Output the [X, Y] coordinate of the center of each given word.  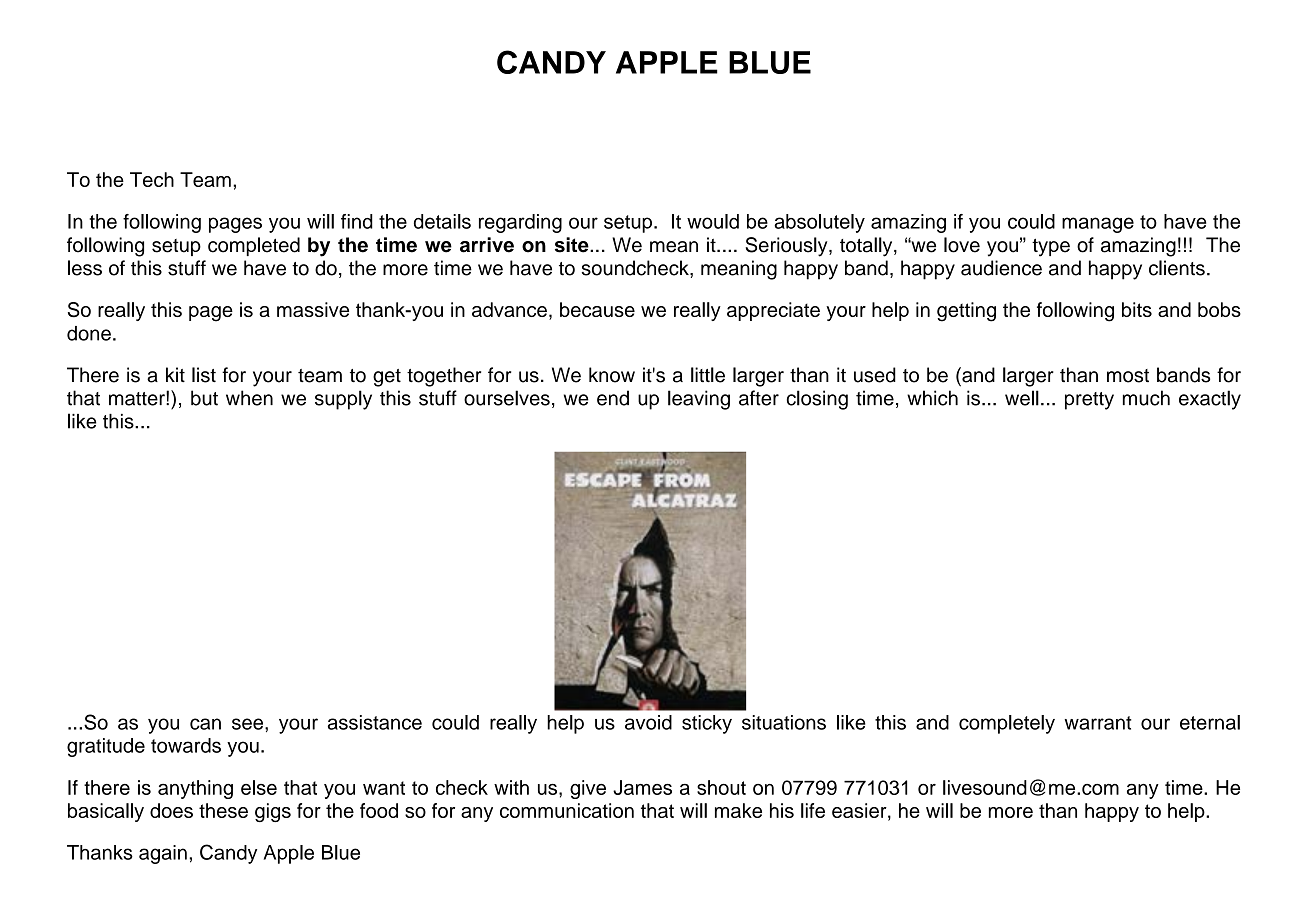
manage [1098, 225]
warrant [1098, 723]
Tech [152, 179]
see [249, 724]
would [713, 221]
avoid [648, 722]
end [613, 398]
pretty [1089, 401]
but [204, 398]
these [223, 810]
